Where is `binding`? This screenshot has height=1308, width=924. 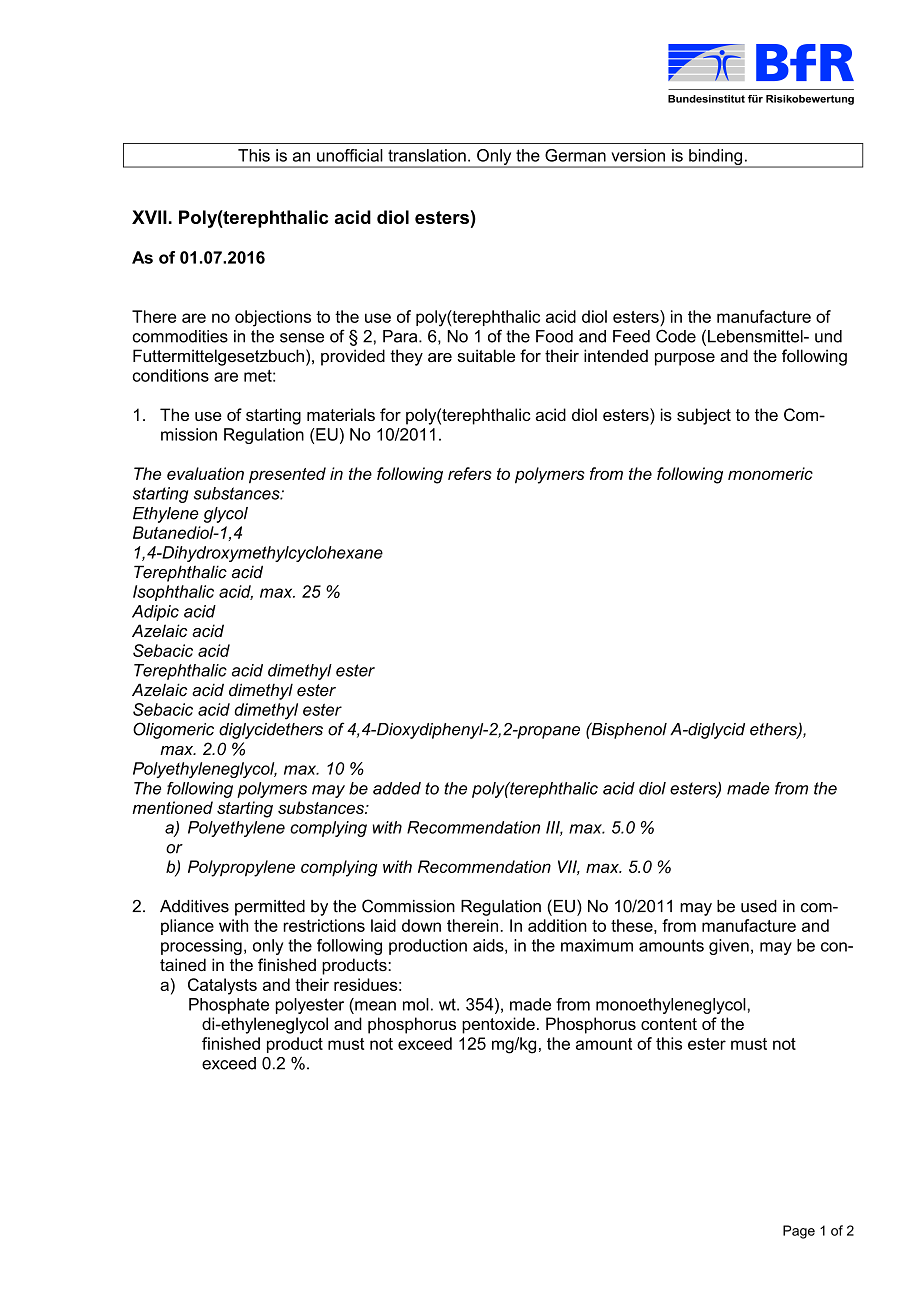
binding is located at coordinates (716, 158).
